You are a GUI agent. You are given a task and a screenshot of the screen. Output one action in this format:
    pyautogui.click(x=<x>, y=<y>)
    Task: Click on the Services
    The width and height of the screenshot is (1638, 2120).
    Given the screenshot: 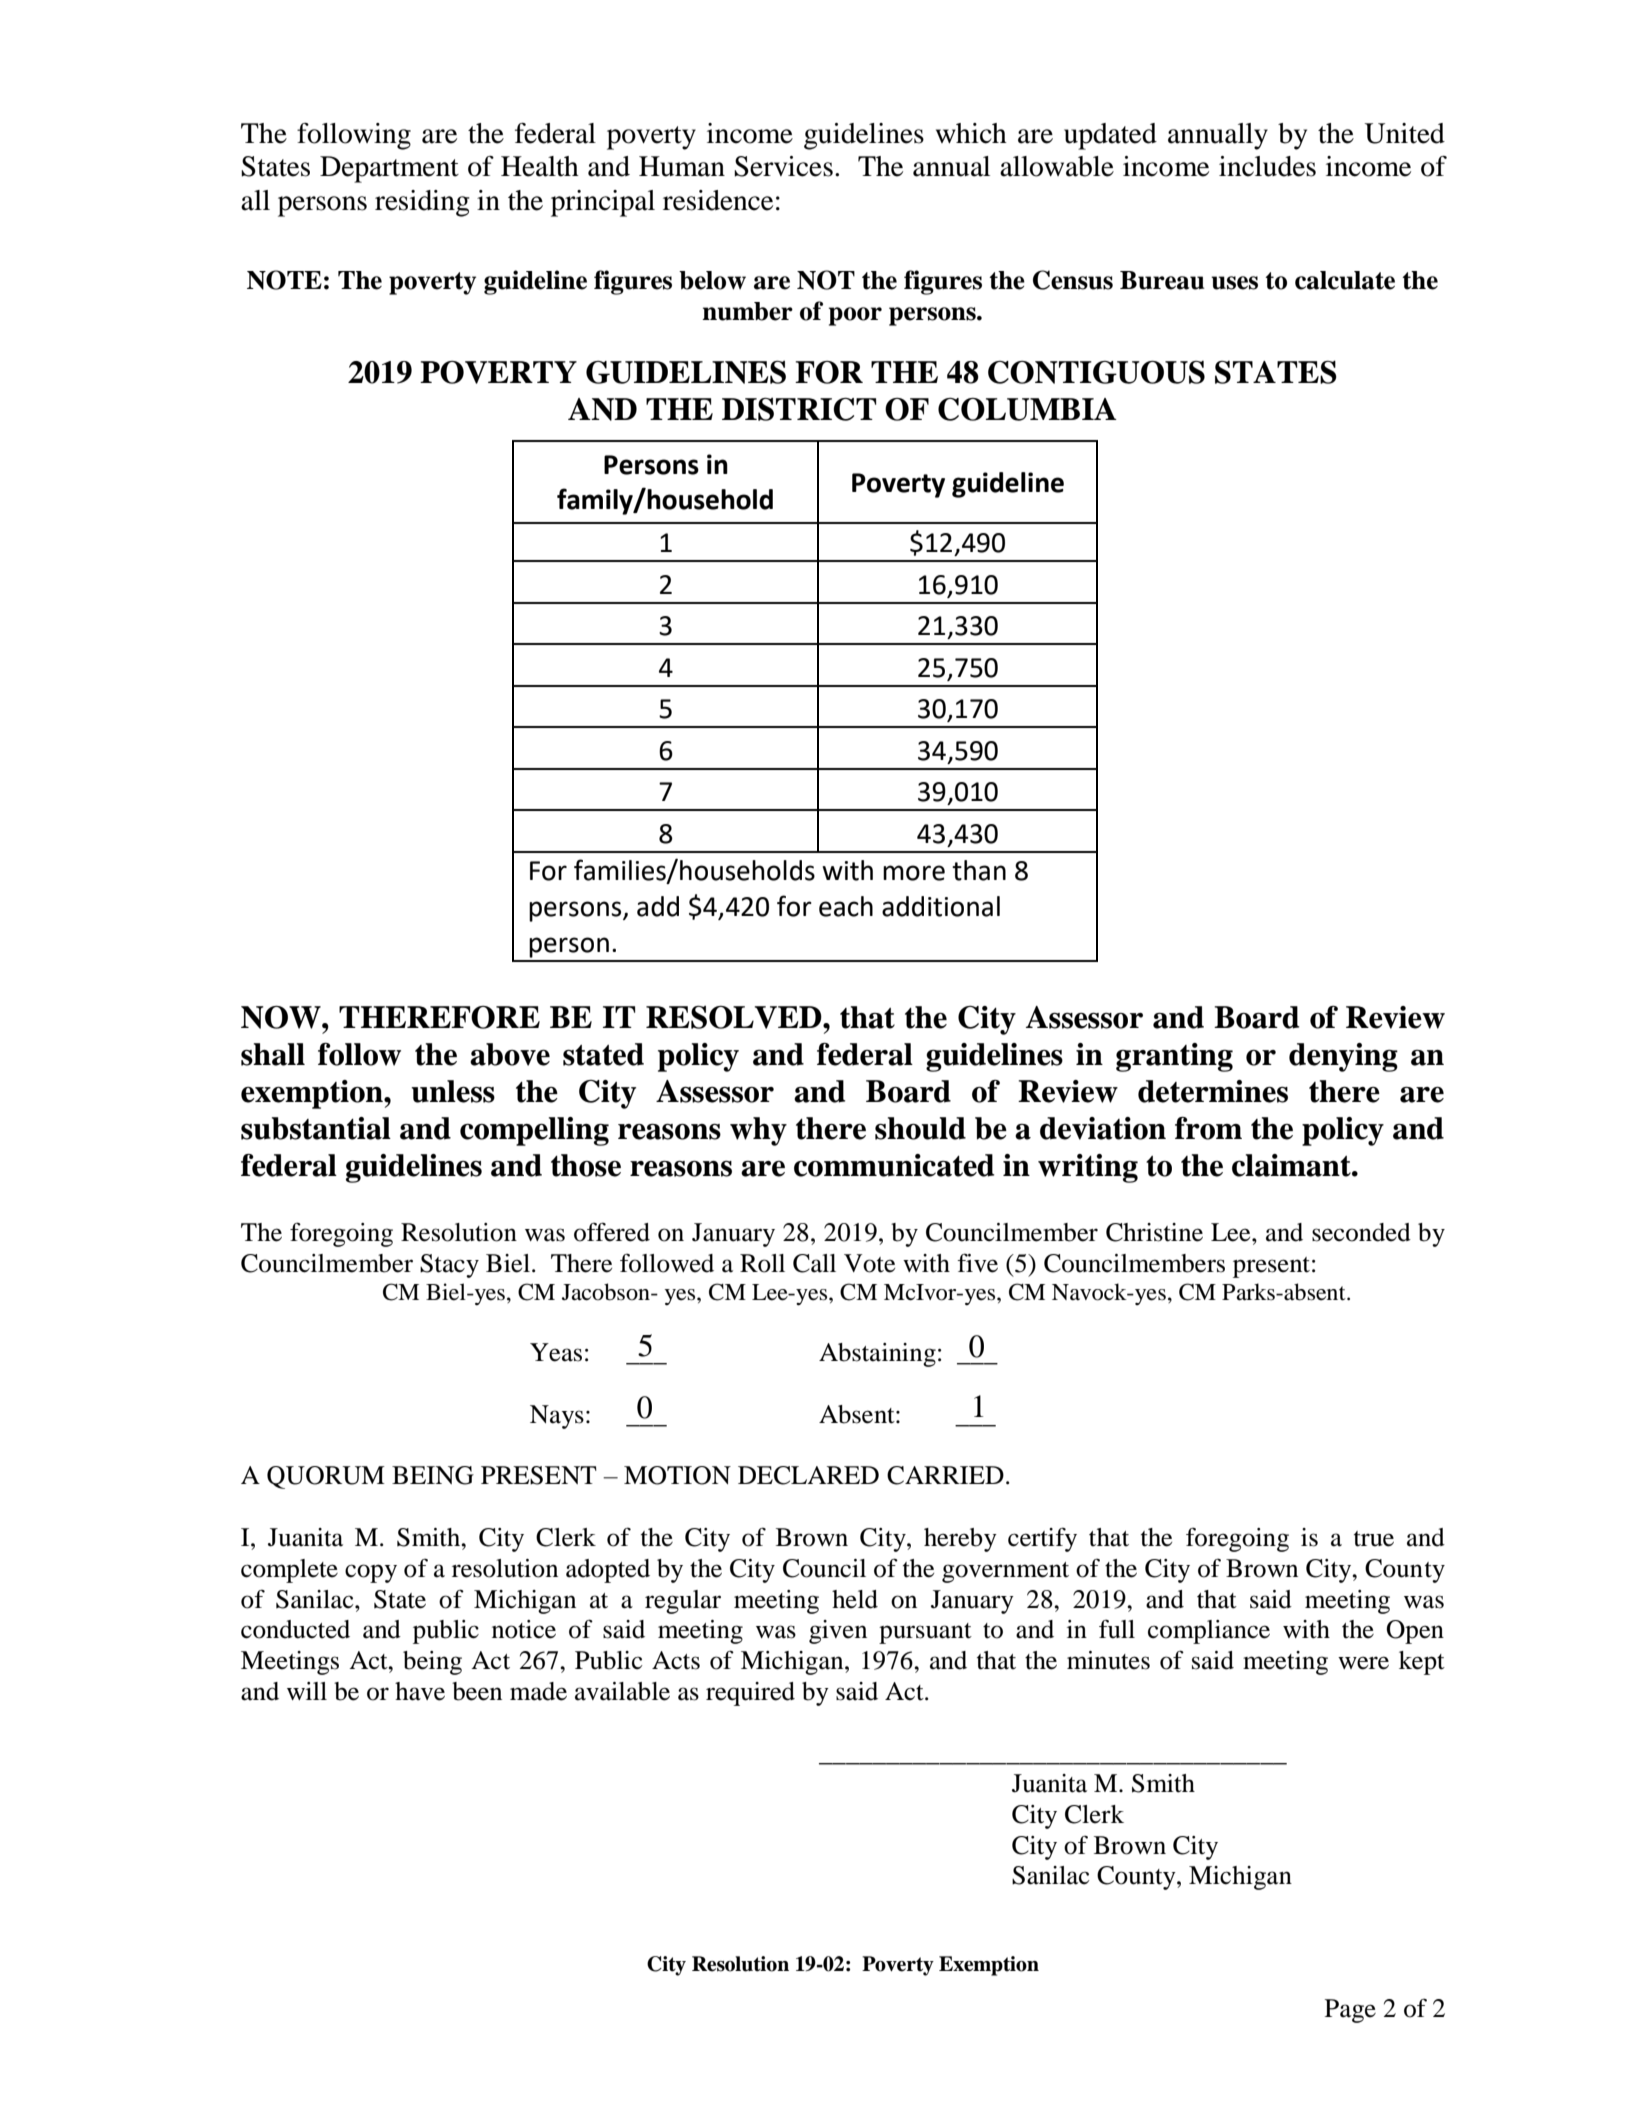 What is the action you would take?
    pyautogui.click(x=783, y=166)
